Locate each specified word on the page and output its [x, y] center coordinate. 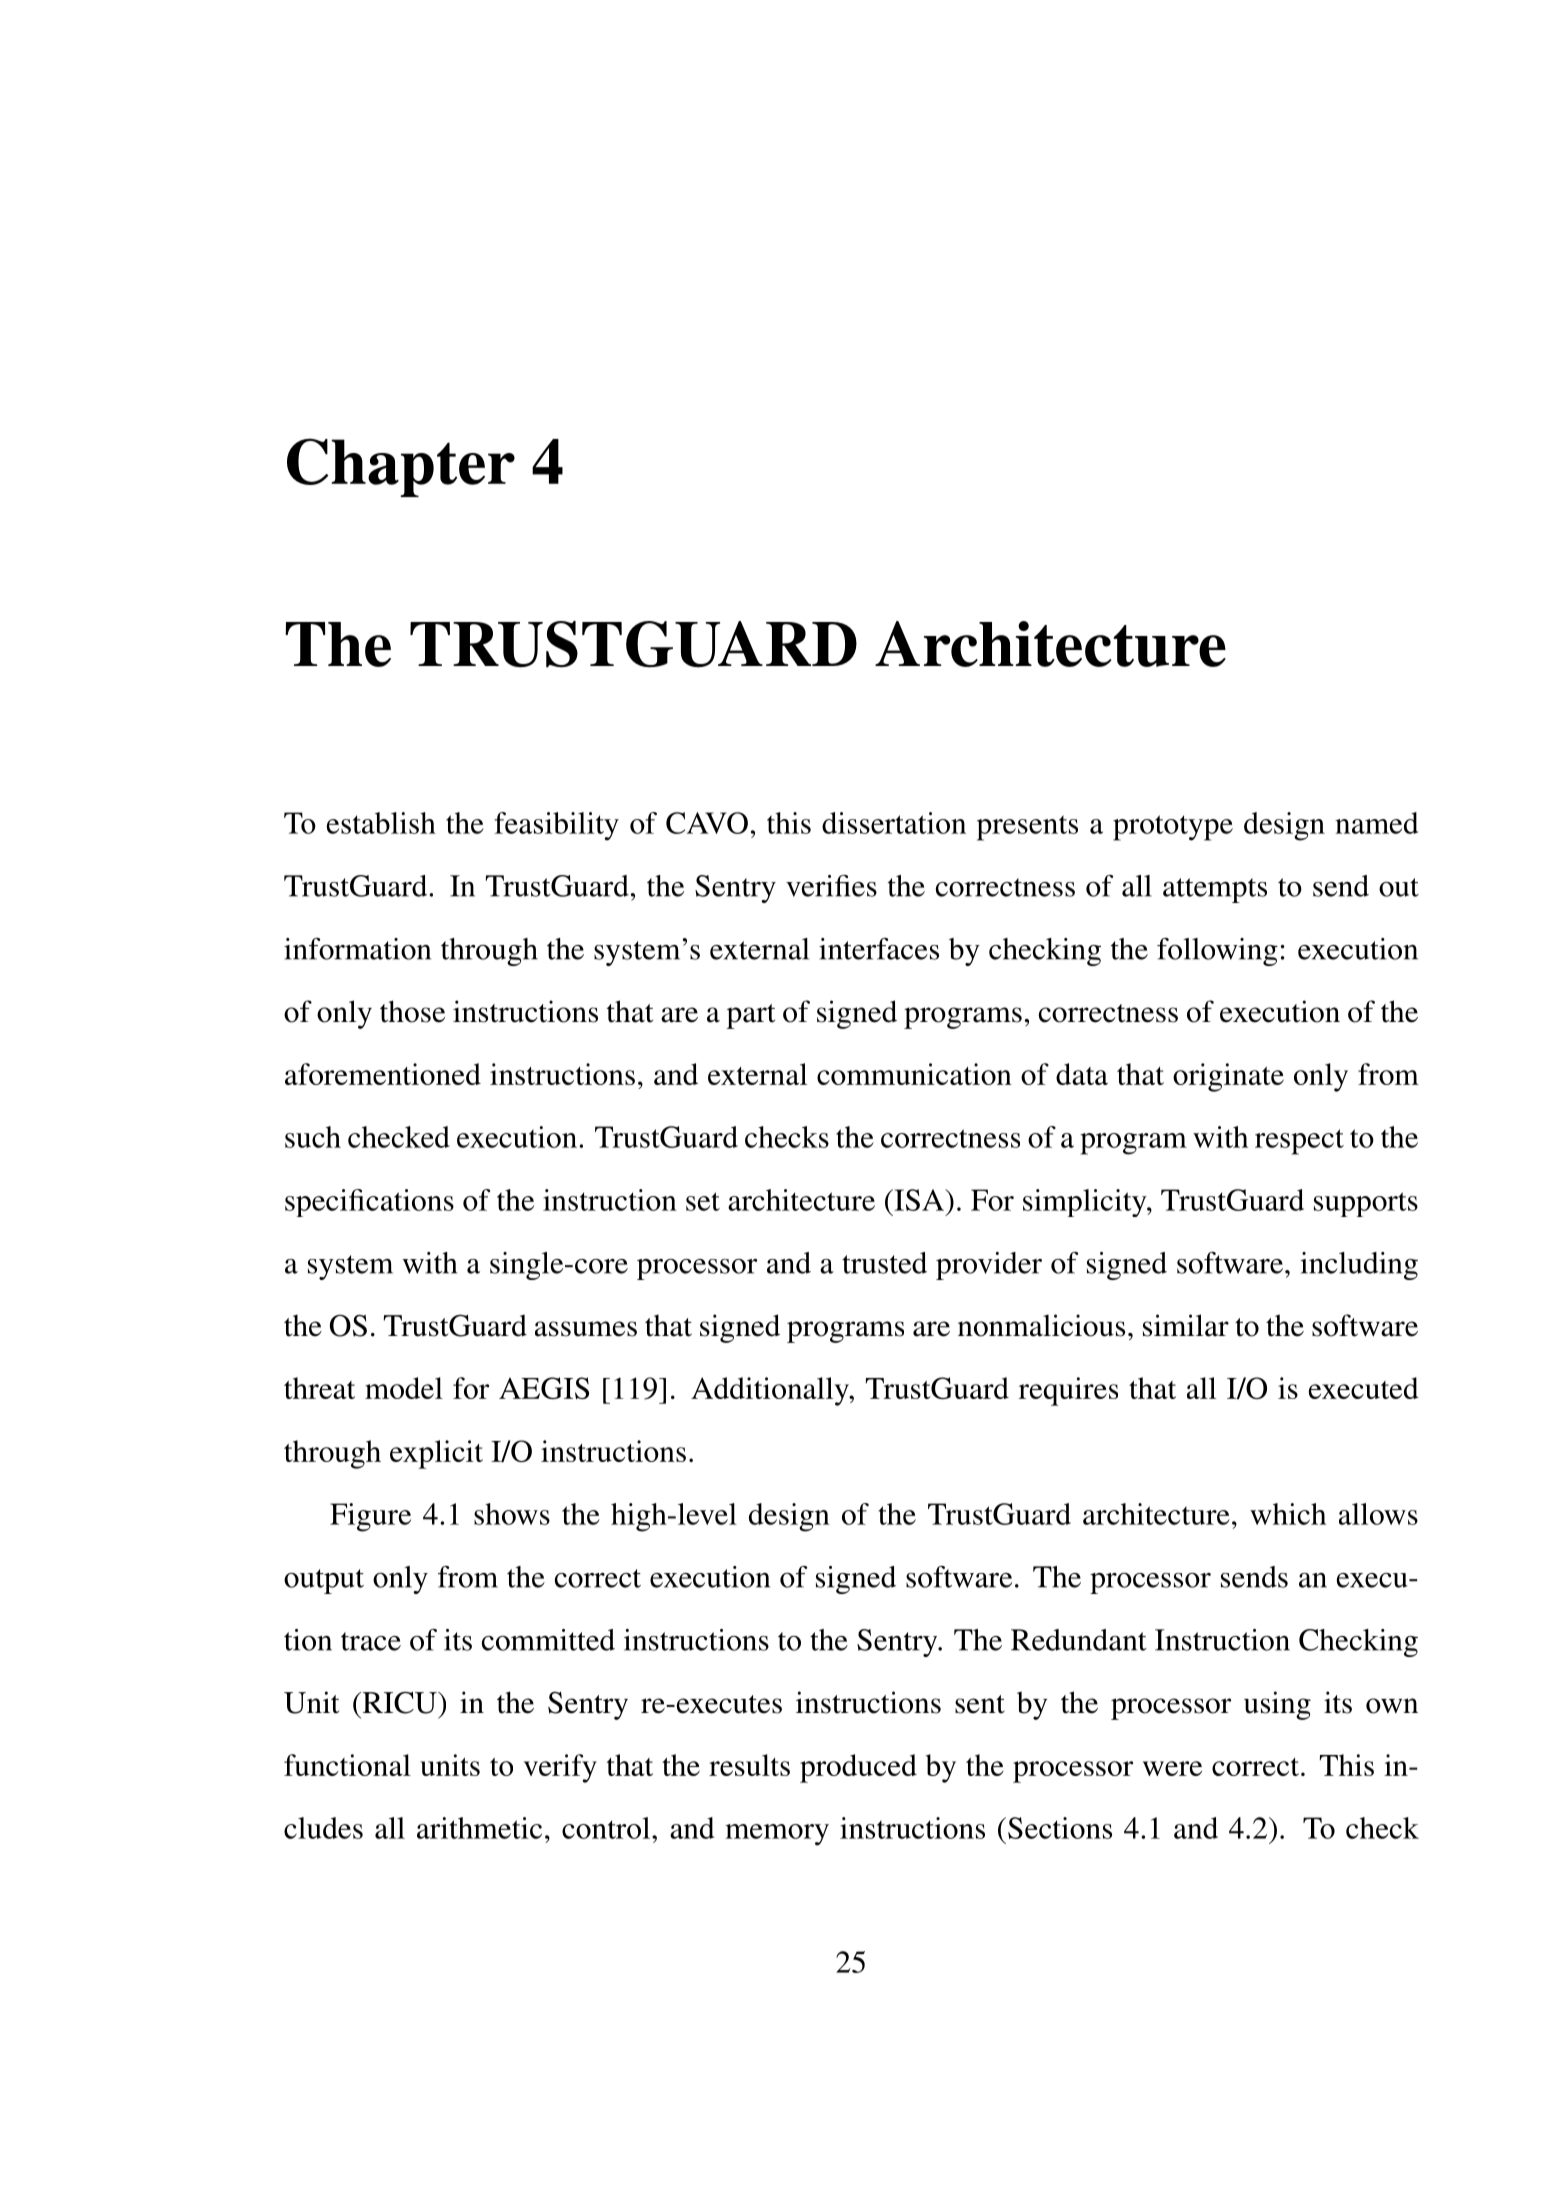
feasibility [556, 826]
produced [858, 1768]
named [1376, 823]
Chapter [401, 467]
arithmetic [479, 1828]
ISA [919, 1200]
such [313, 1137]
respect [1299, 1142]
